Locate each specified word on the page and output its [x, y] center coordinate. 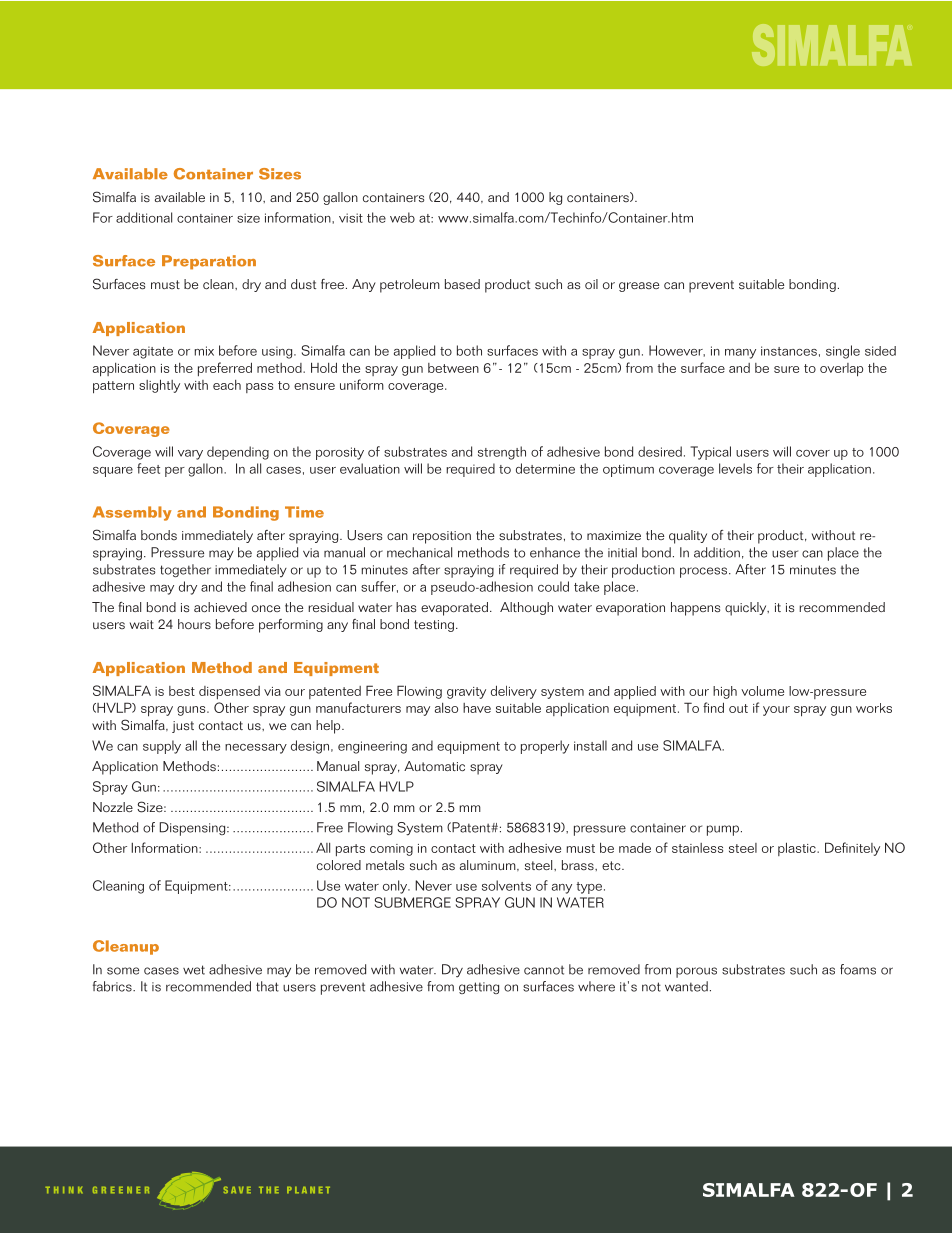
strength [502, 453]
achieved [220, 607]
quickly [747, 609]
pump [723, 830]
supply [162, 747]
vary [190, 455]
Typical [711, 453]
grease [639, 287]
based [462, 284]
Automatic [434, 766]
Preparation [209, 262]
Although [526, 608]
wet [194, 970]
